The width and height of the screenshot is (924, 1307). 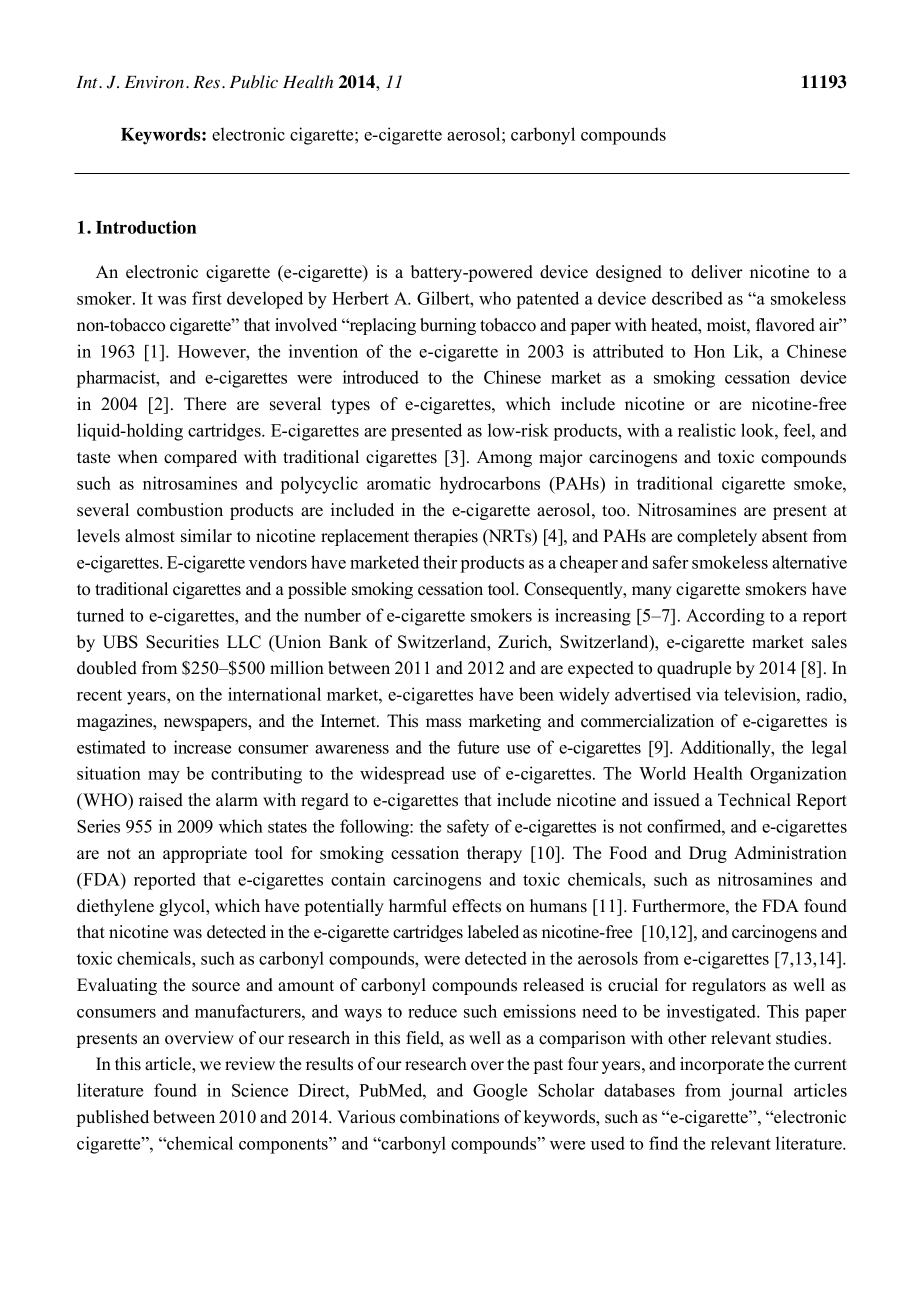 What do you see at coordinates (754, 800) in the screenshot?
I see `Technical` at bounding box center [754, 800].
